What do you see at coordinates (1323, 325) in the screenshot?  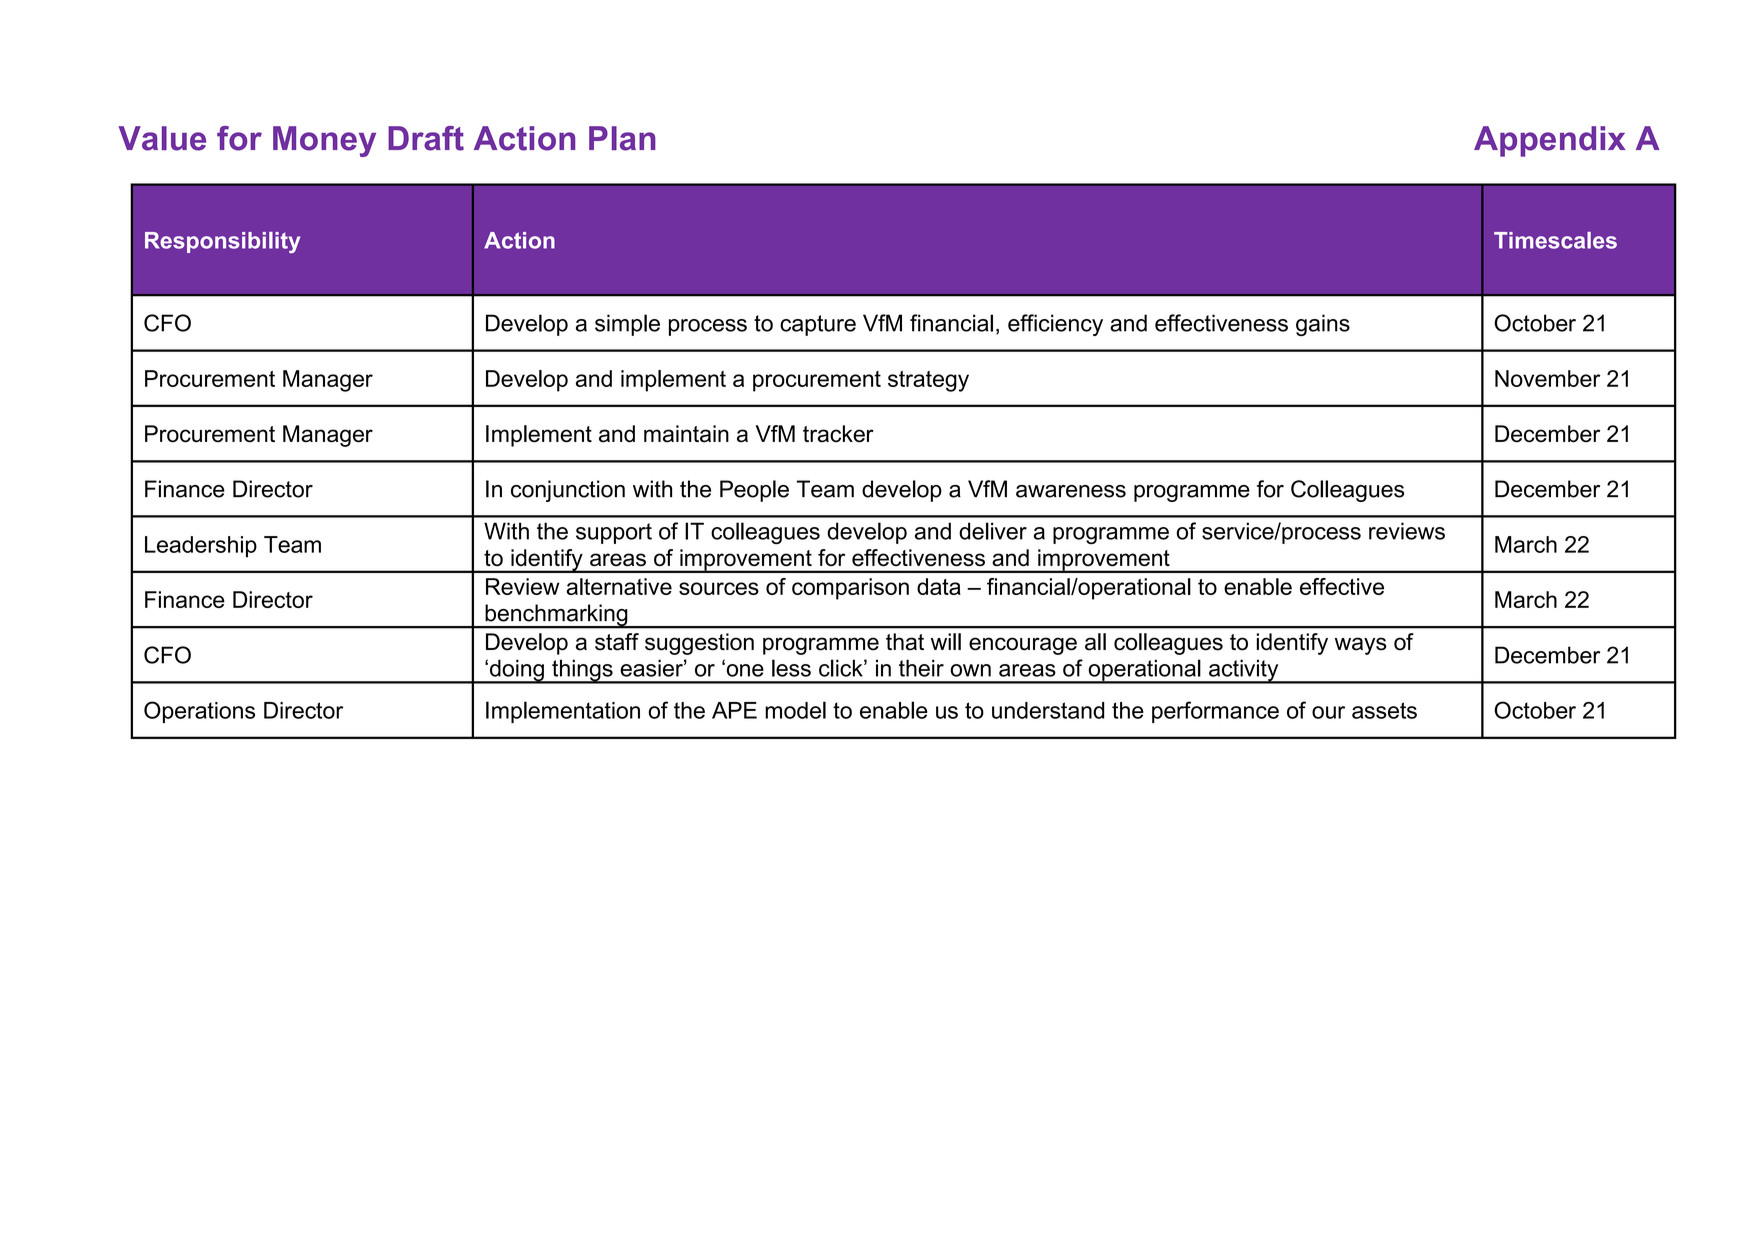 I see `gains` at bounding box center [1323, 325].
